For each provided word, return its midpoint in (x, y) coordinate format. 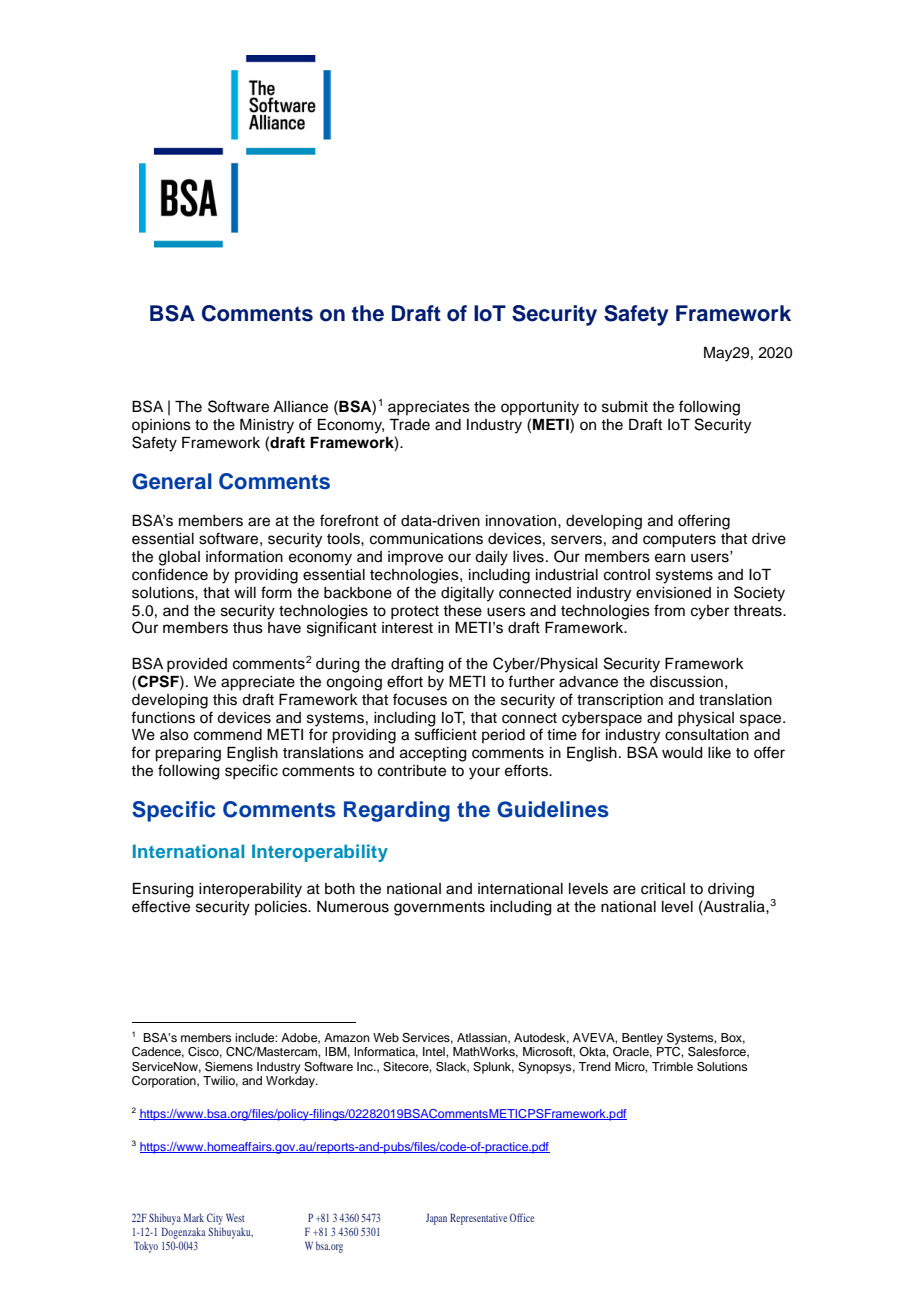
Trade (409, 425)
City (215, 1219)
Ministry (267, 426)
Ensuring (163, 890)
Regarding (397, 811)
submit (625, 407)
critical (663, 889)
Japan (436, 1219)
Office (522, 1217)
